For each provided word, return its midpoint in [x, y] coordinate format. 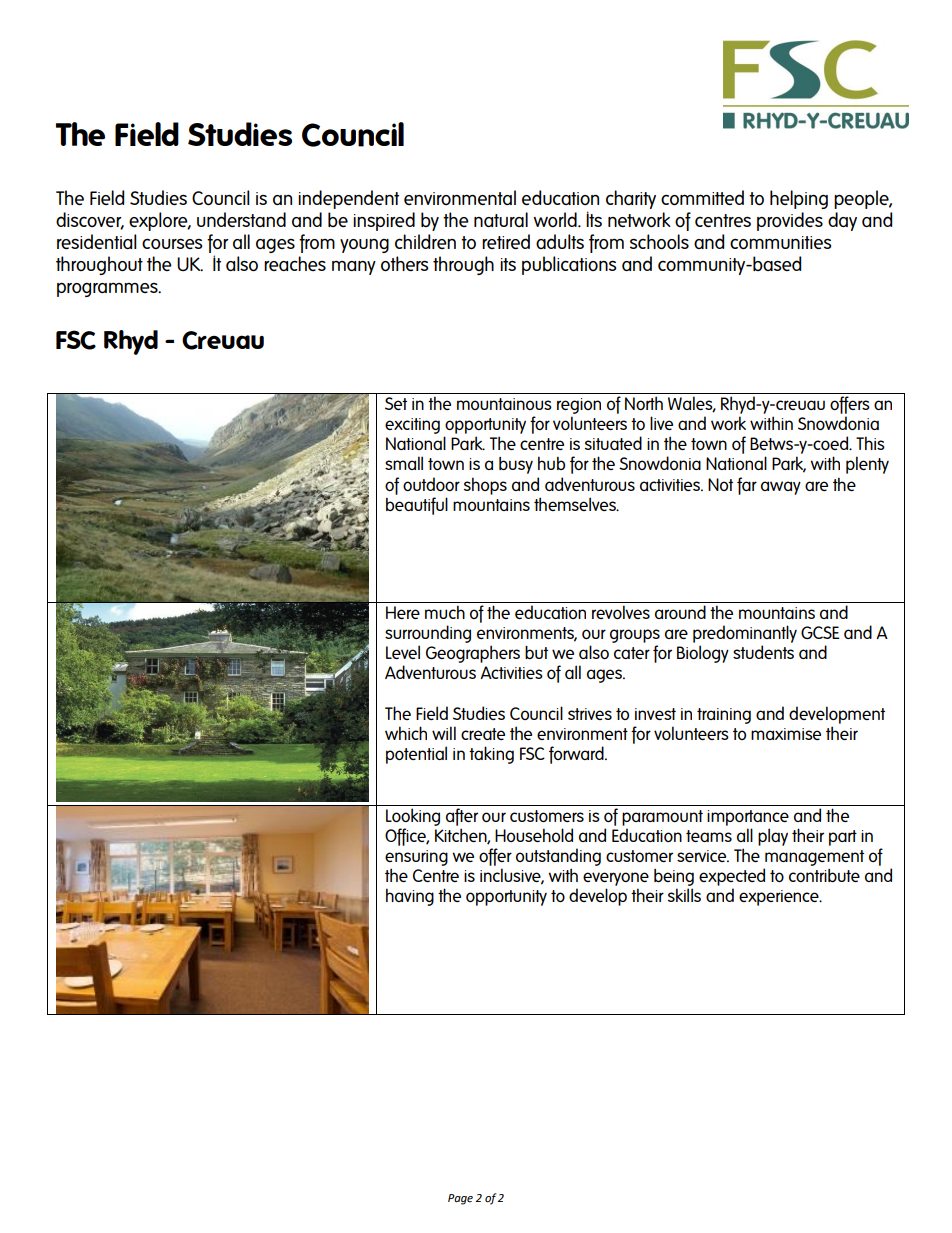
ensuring [416, 858]
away [781, 488]
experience [780, 898]
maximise [786, 734]
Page [460, 1199]
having [410, 897]
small [404, 463]
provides [790, 221]
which [406, 733]
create [483, 734]
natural [501, 219]
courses [172, 243]
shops [485, 486]
